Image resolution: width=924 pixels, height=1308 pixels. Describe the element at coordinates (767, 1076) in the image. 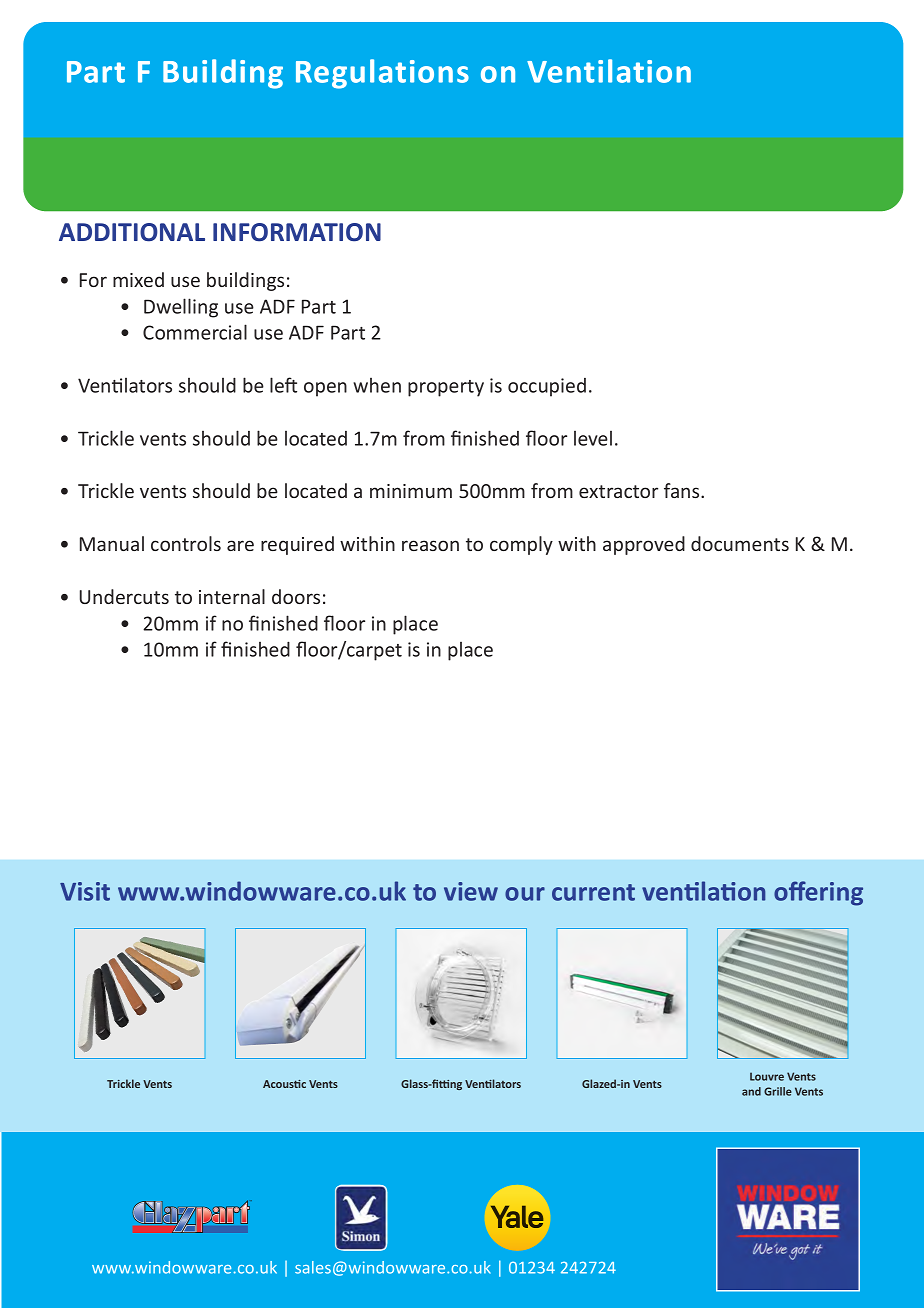

I see `Louvre` at that location.
